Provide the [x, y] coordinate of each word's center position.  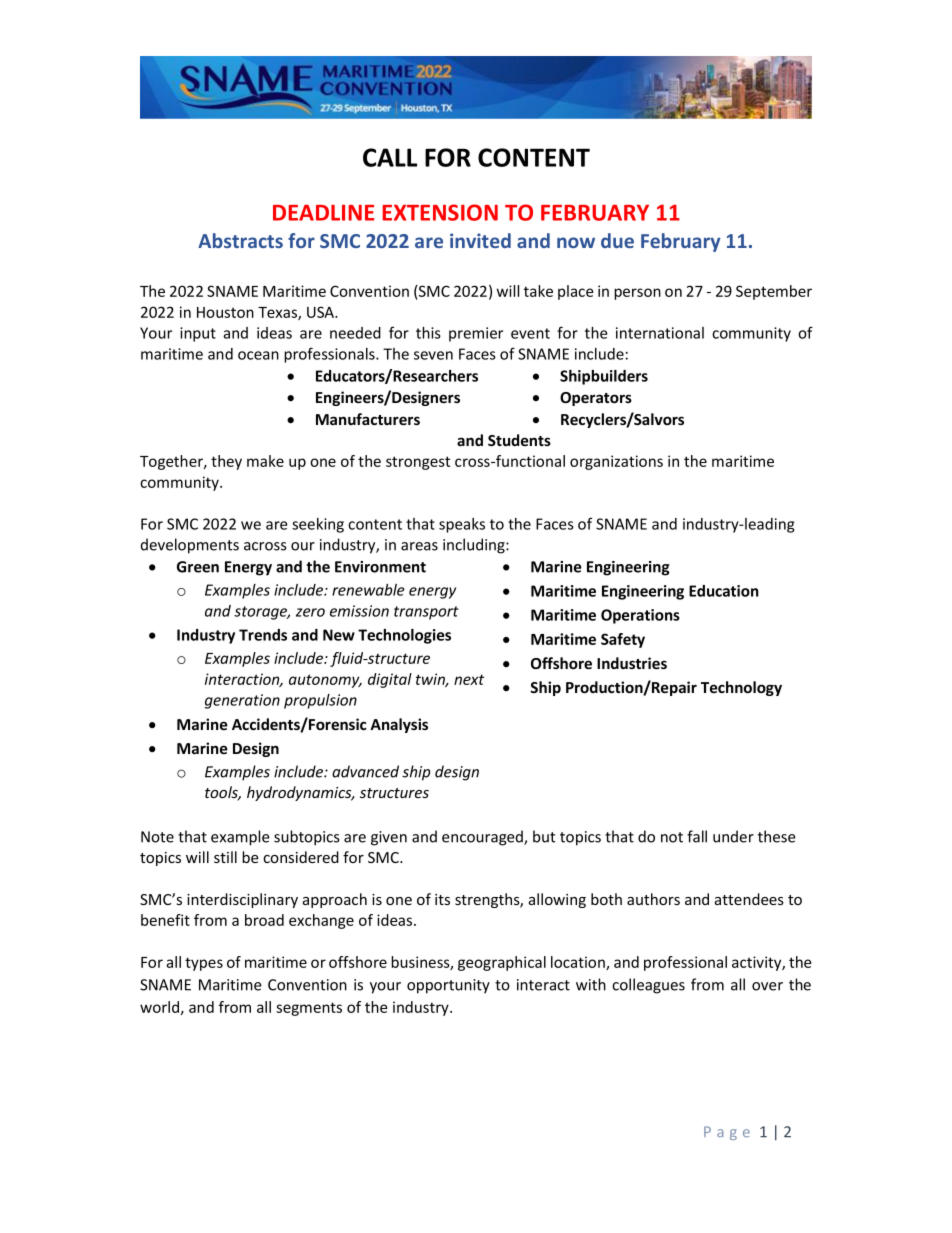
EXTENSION [440, 212]
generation [242, 701]
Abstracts [240, 240]
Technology [741, 688]
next [469, 679]
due [617, 240]
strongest [418, 463]
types [204, 964]
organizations [616, 462]
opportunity [448, 986]
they [226, 462]
